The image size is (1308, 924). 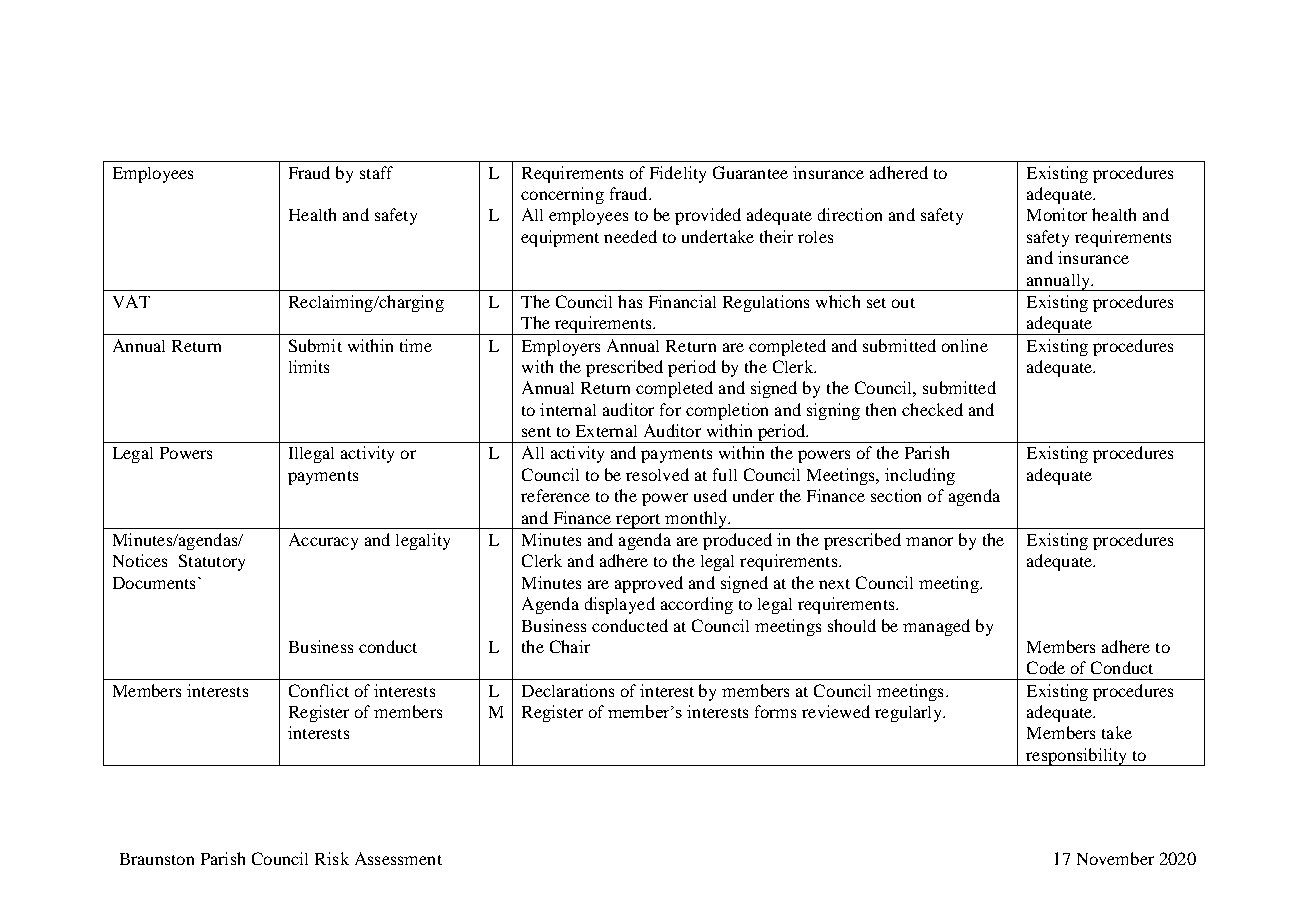 What do you see at coordinates (323, 541) in the document?
I see `Accuracy` at bounding box center [323, 541].
